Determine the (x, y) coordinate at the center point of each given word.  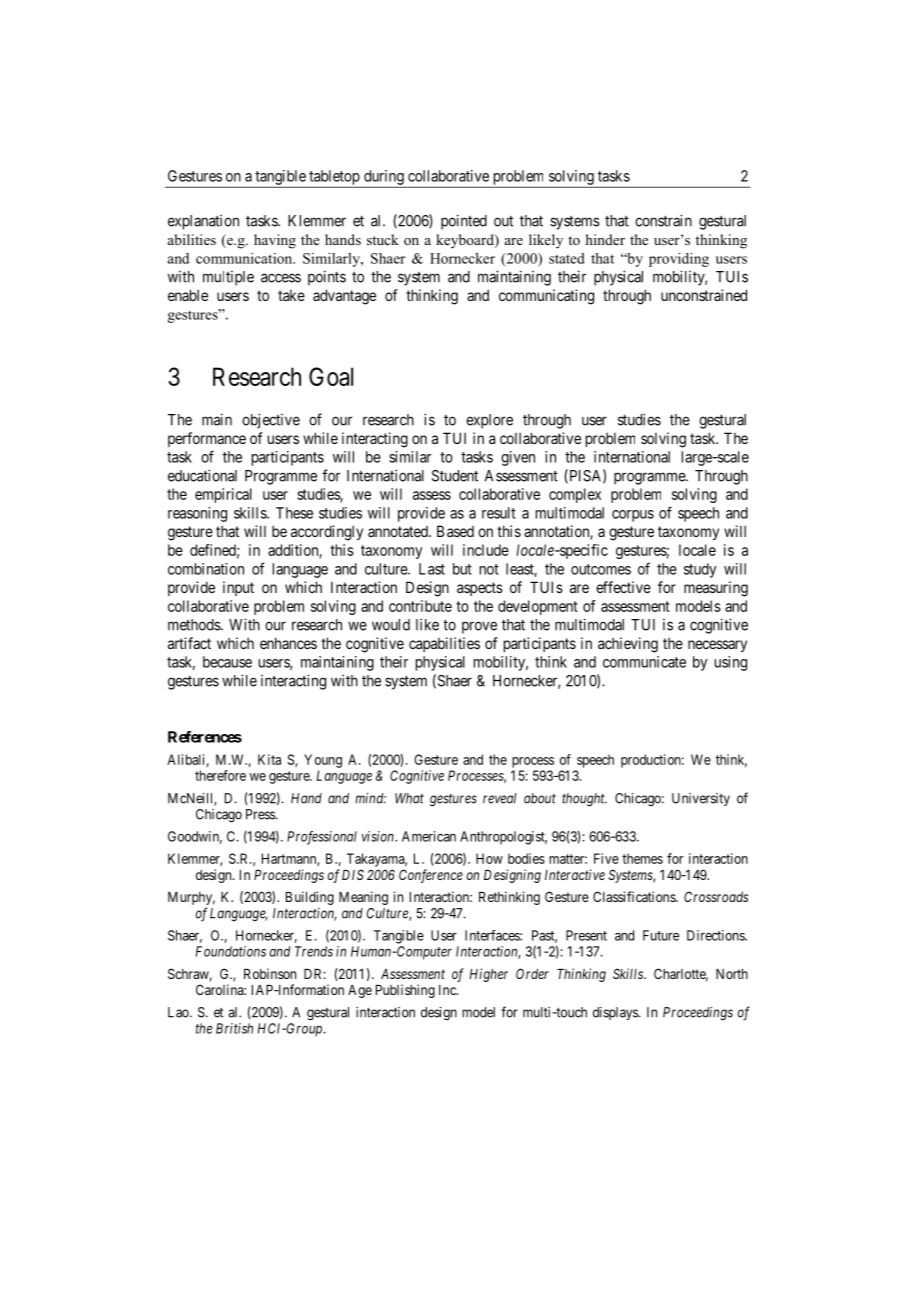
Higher (488, 975)
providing (679, 260)
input (238, 588)
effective (623, 587)
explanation (203, 222)
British (234, 1028)
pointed (464, 222)
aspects (480, 589)
